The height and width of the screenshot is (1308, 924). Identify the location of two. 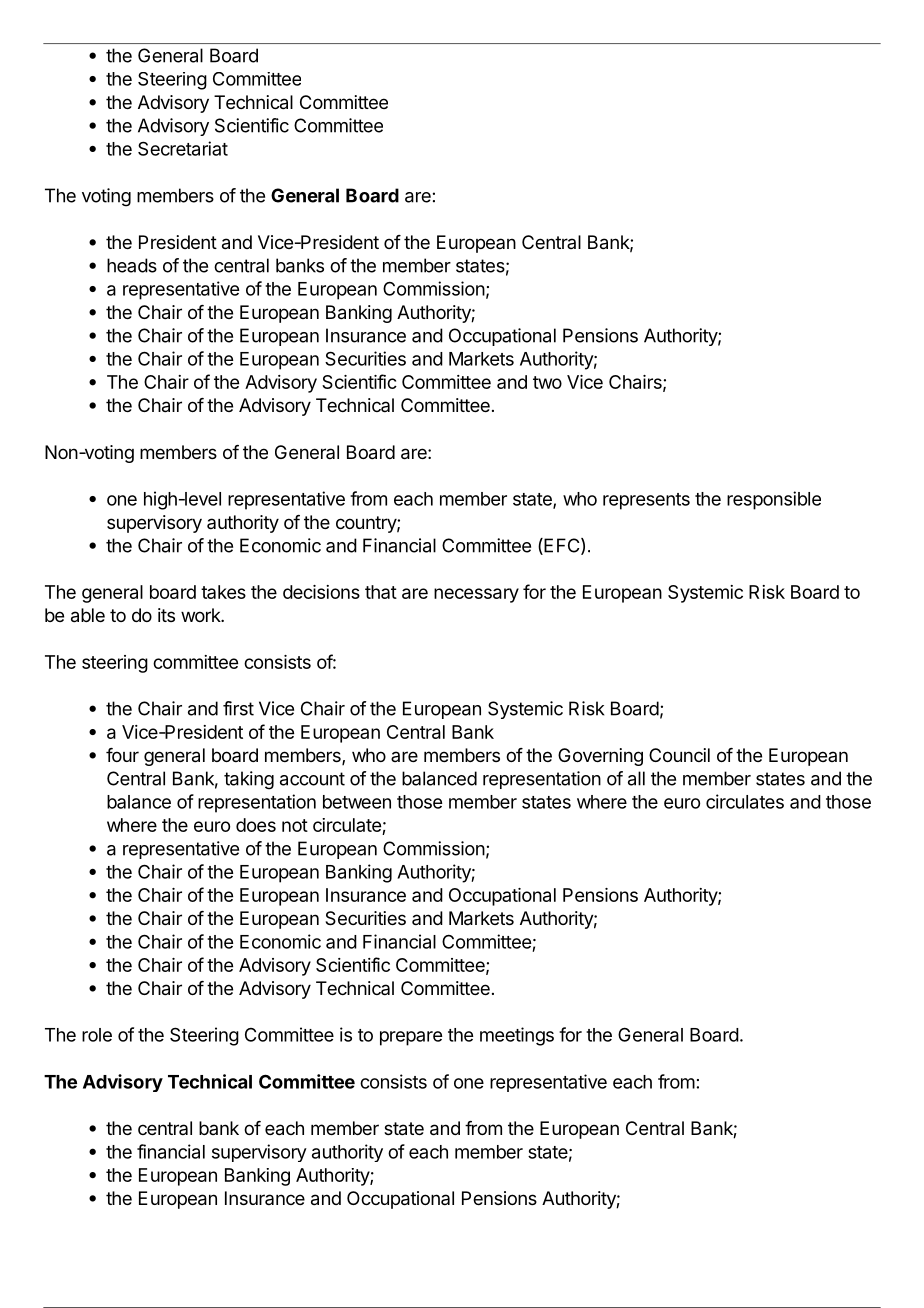
(547, 382).
